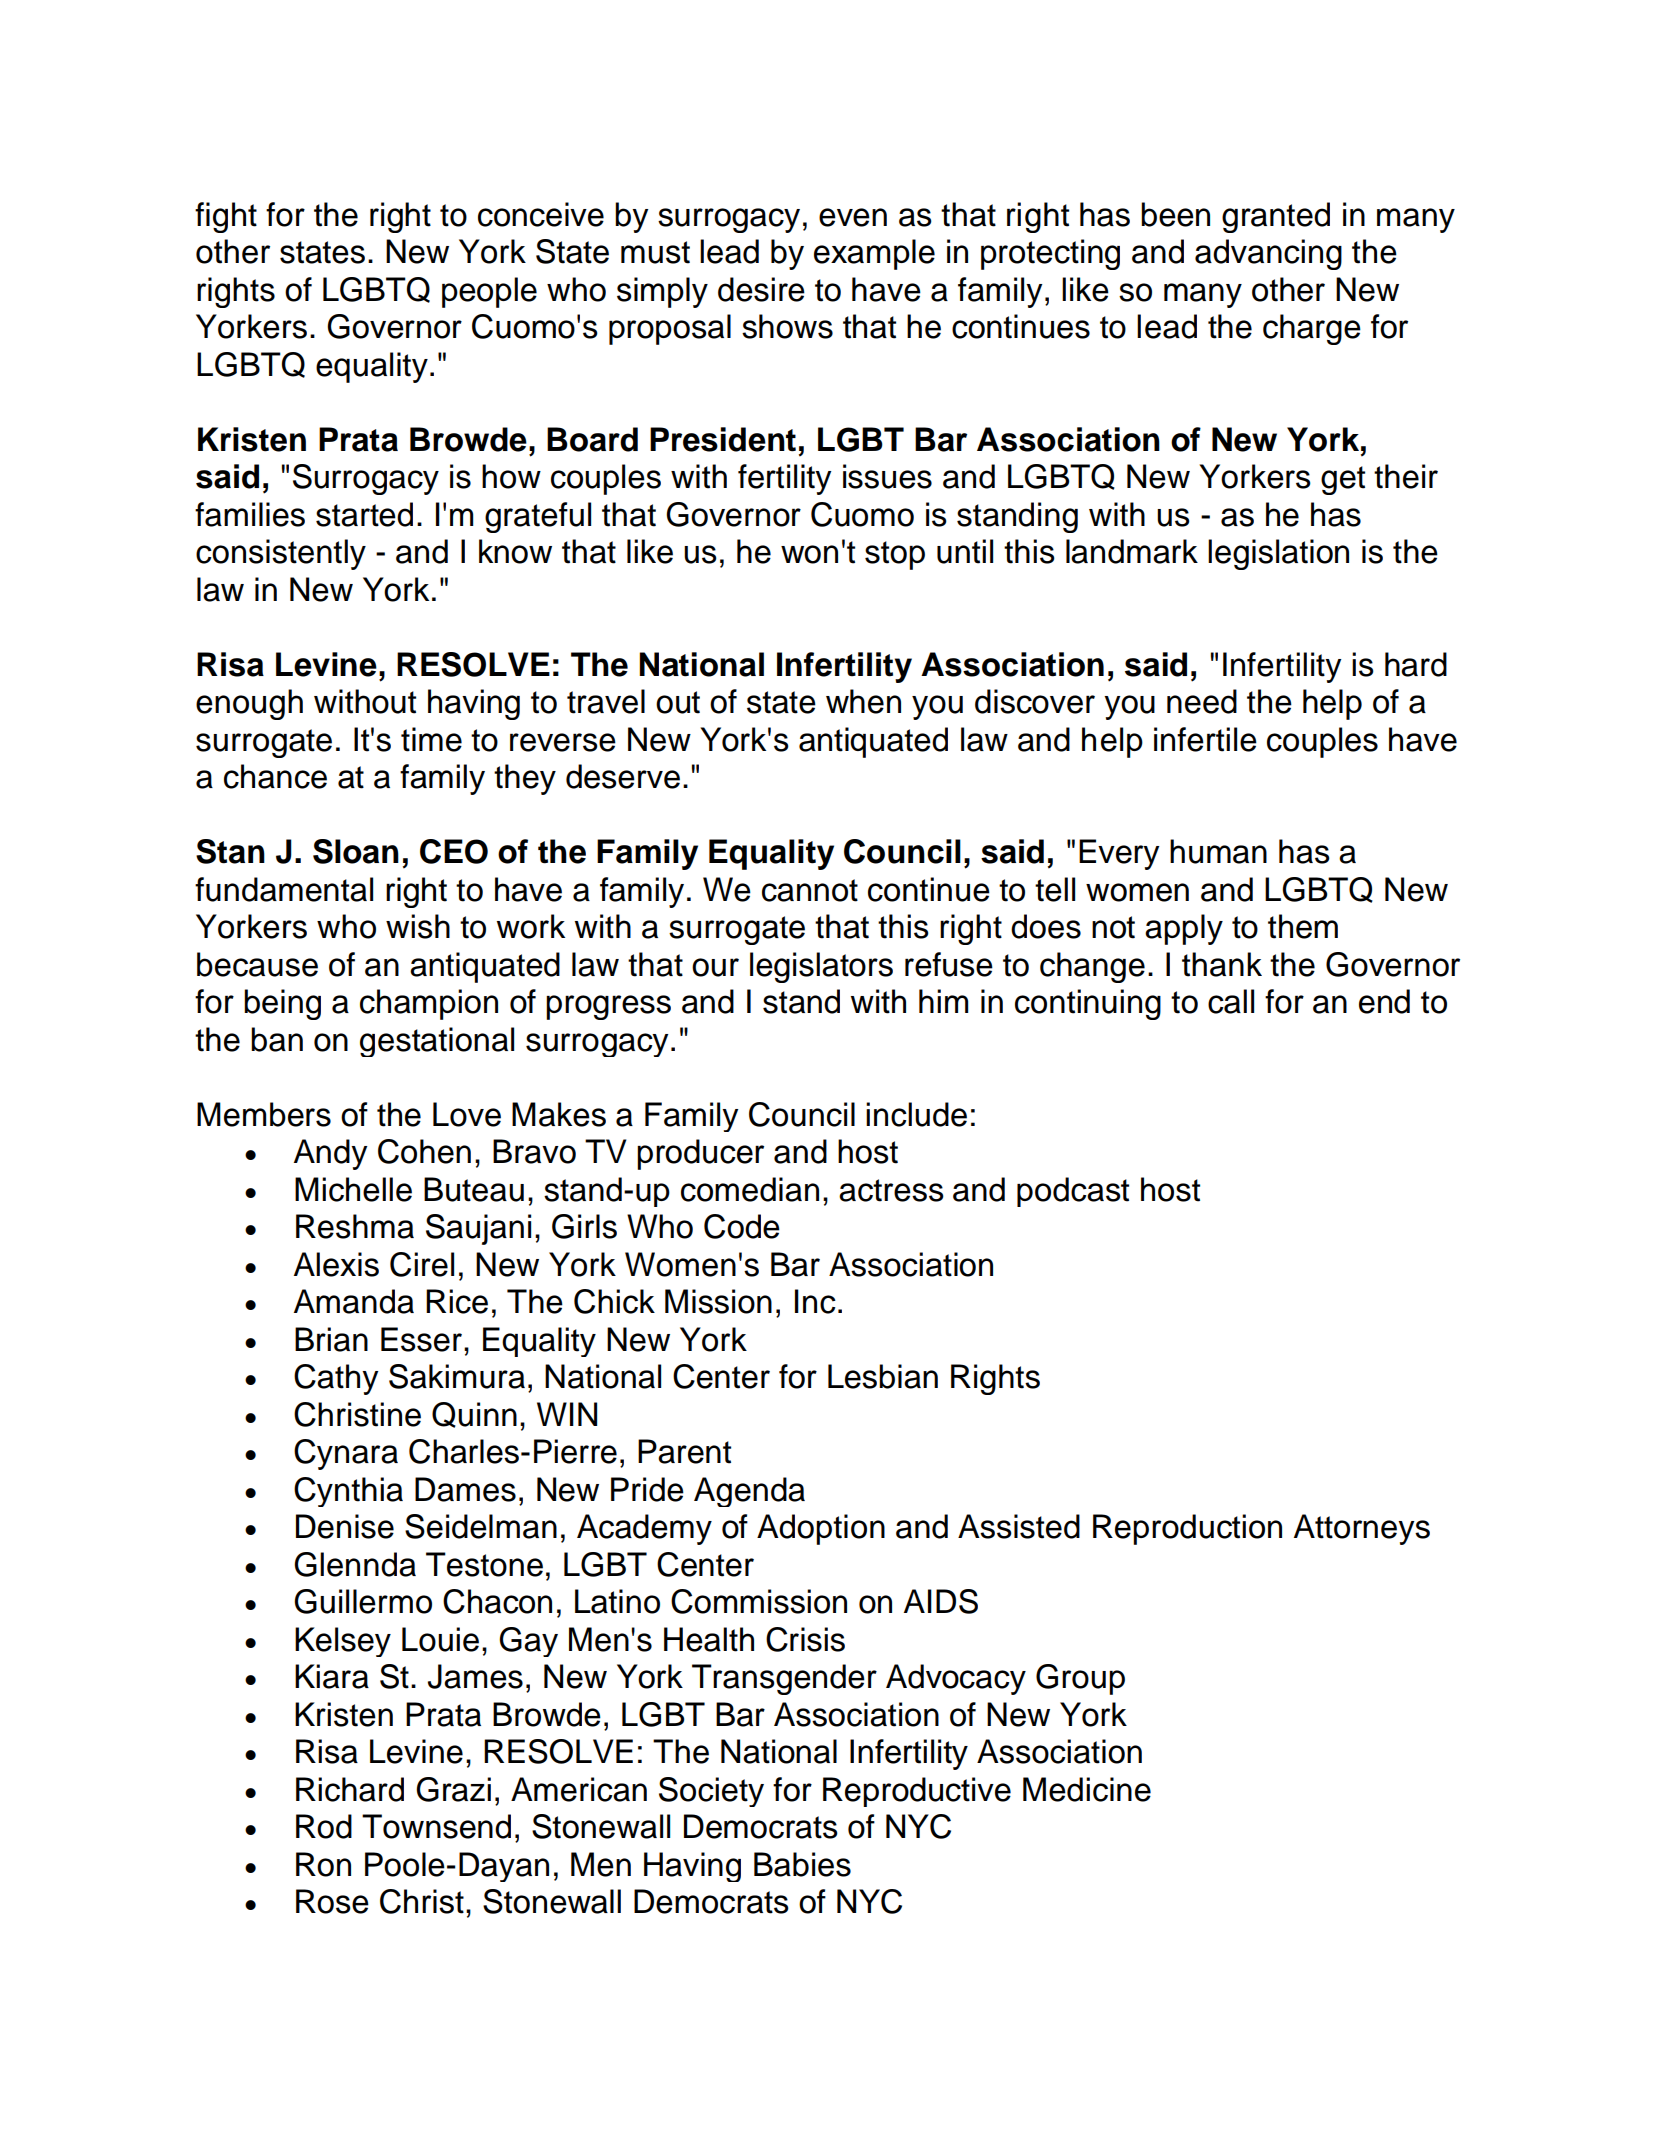 The height and width of the document is (2151, 1662). Describe the element at coordinates (356, 851) in the document. I see `Sloan` at that location.
